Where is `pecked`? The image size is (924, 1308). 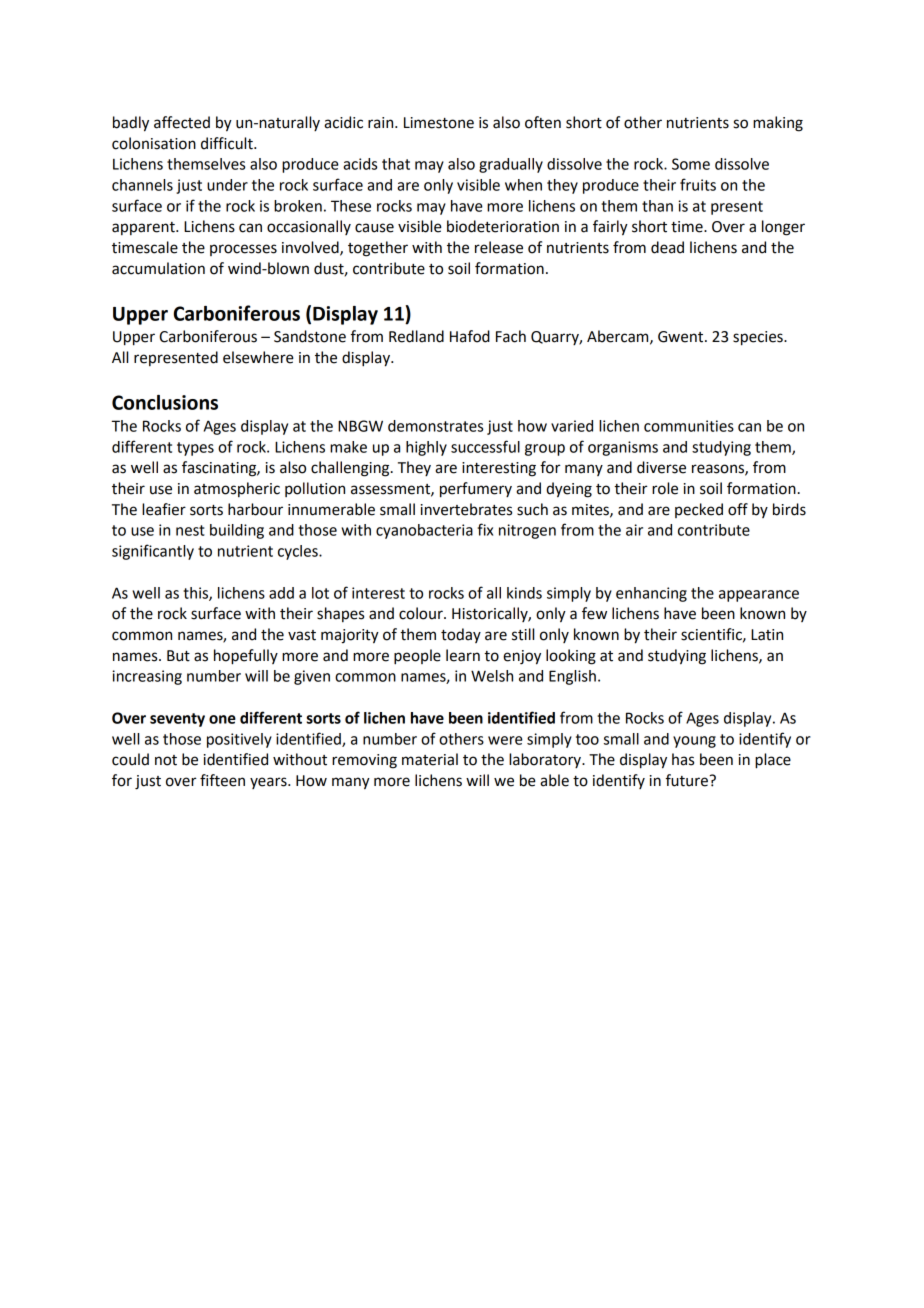 pecked is located at coordinates (699, 510).
